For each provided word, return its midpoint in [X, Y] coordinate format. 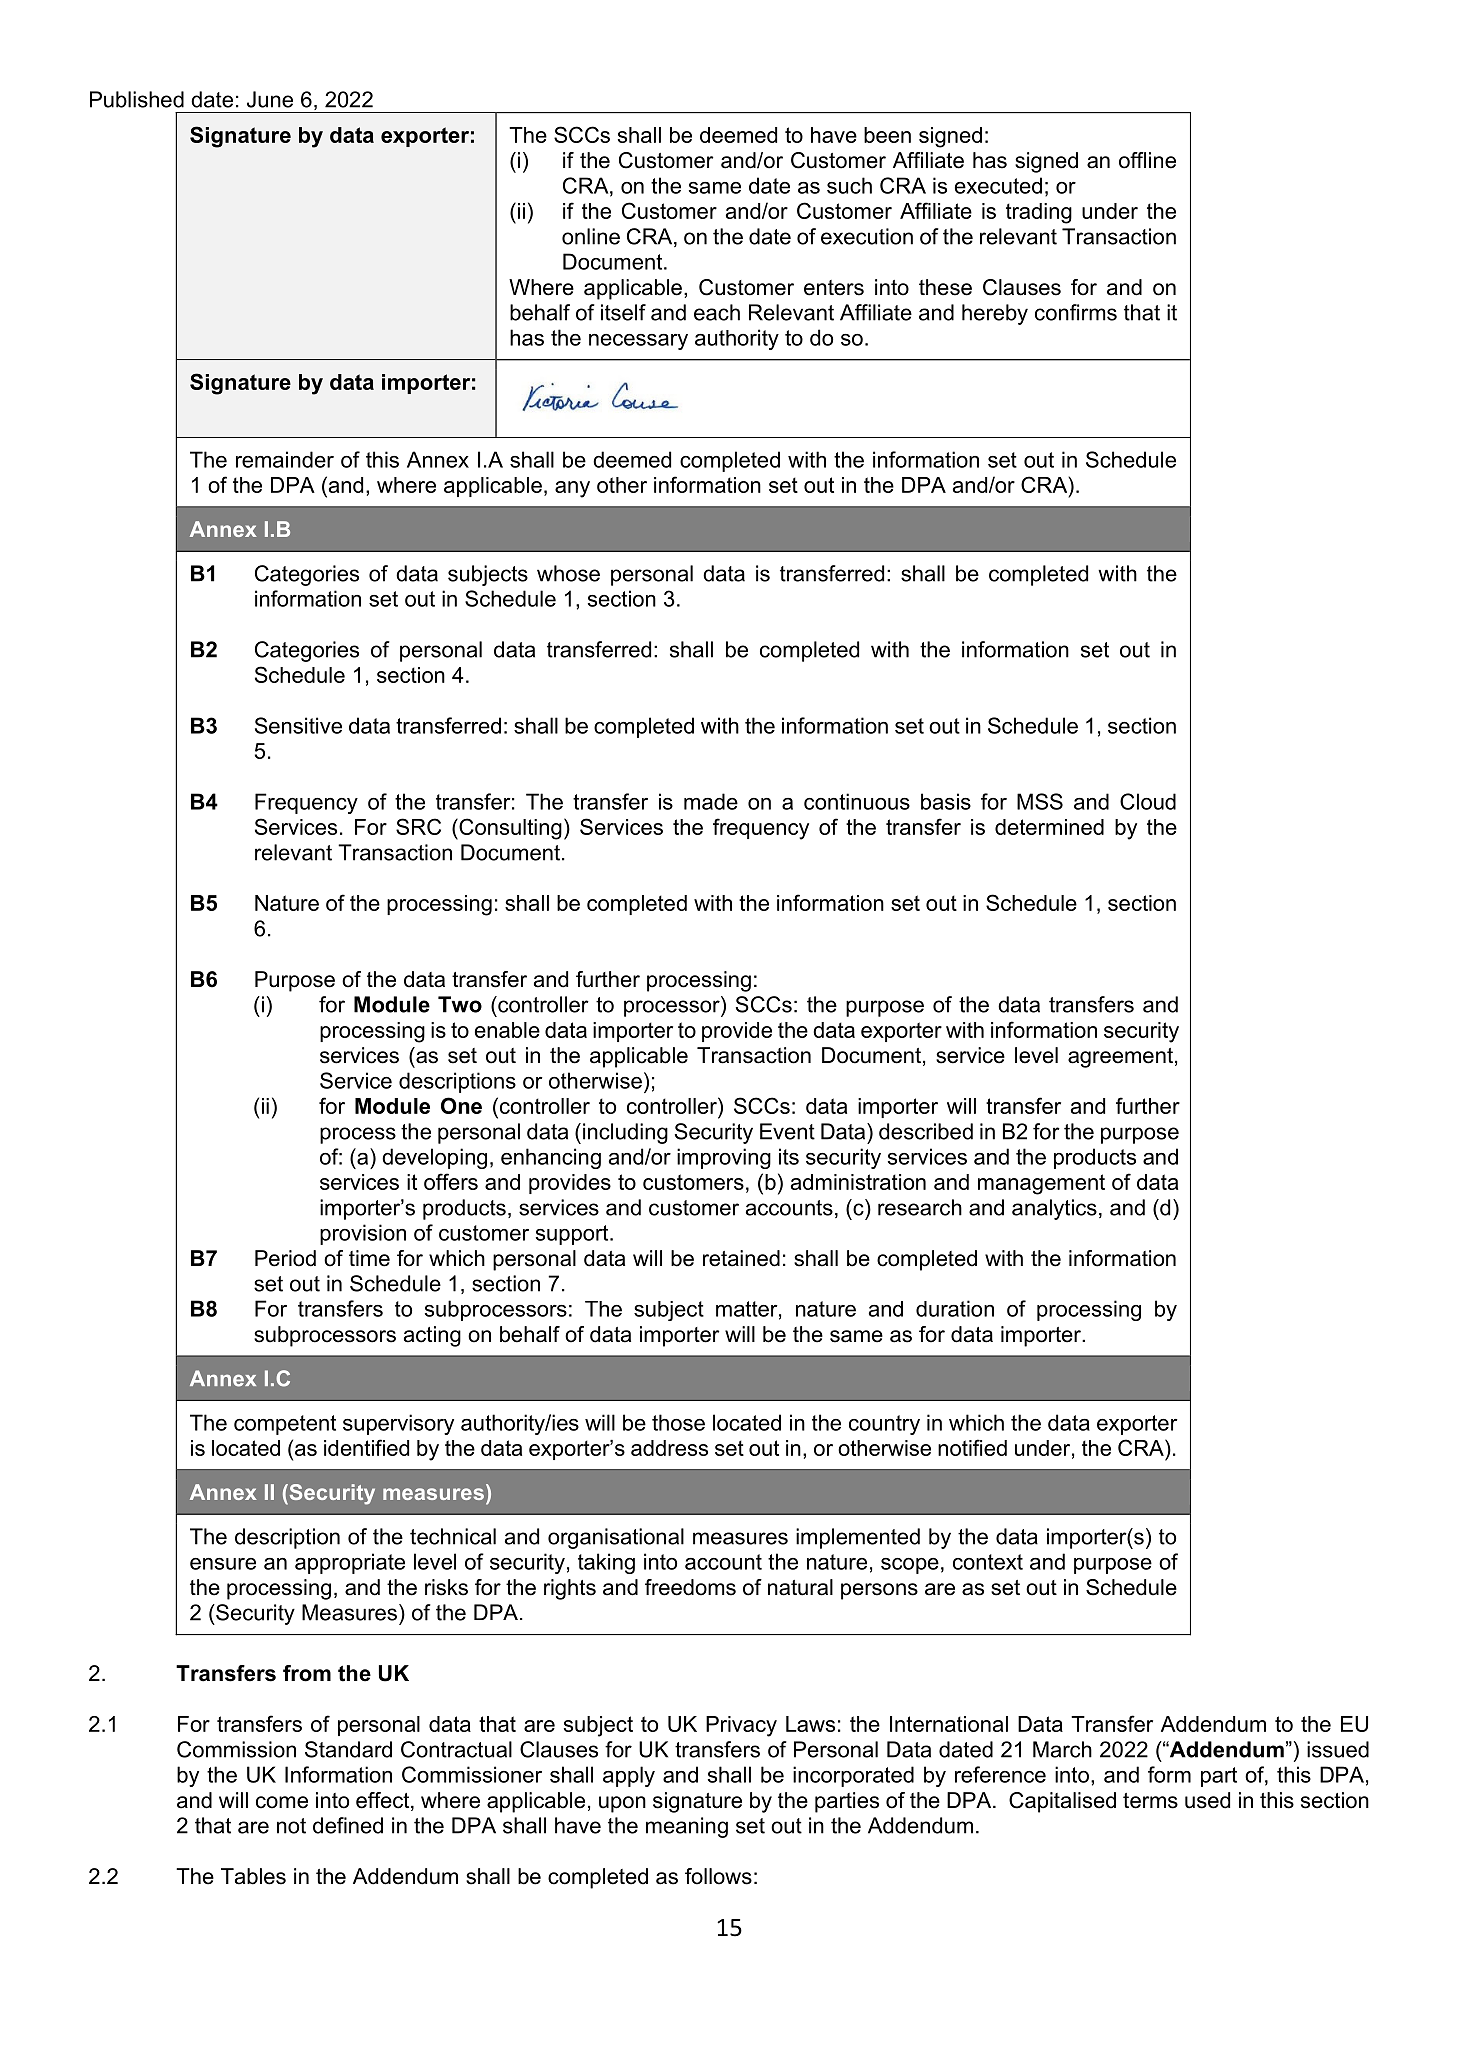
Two [460, 1004]
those [678, 1422]
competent [285, 1425]
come [282, 1802]
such [849, 185]
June [270, 99]
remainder [285, 459]
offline [1147, 160]
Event [787, 1131]
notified [972, 1447]
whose [568, 573]
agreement [1120, 1058]
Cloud [1148, 801]
